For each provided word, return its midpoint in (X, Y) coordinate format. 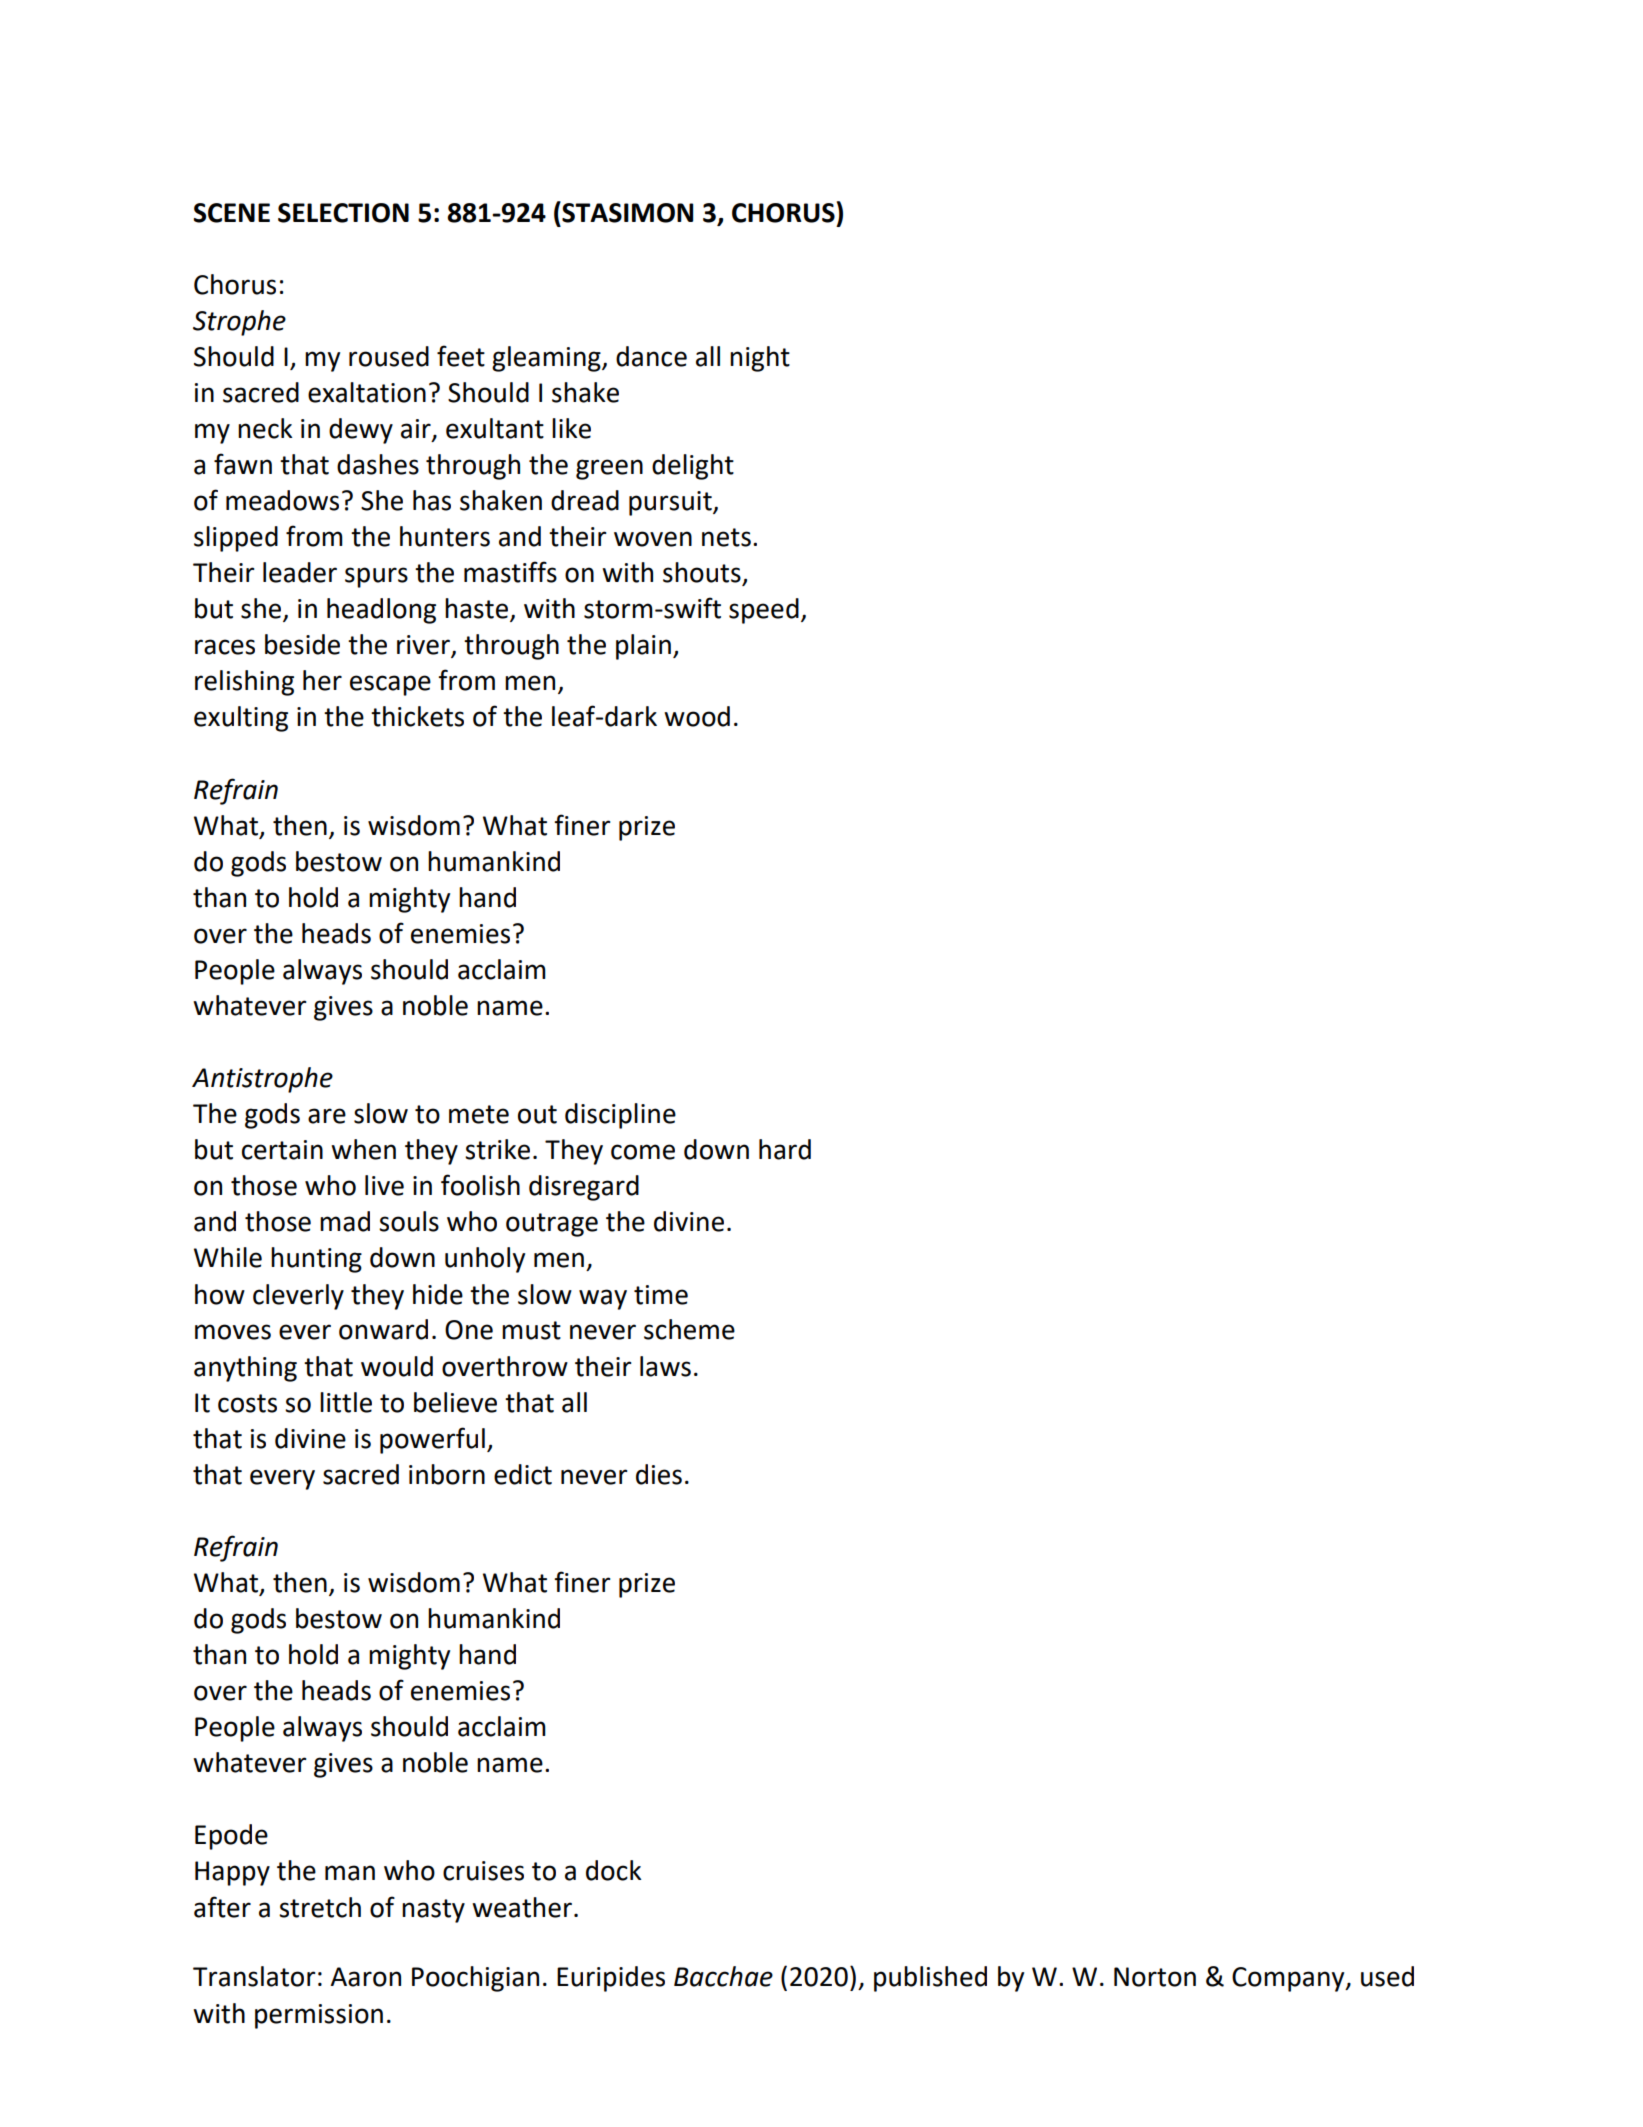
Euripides (611, 1979)
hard (785, 1149)
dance (651, 356)
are (327, 1116)
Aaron (365, 1977)
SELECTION (343, 213)
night (760, 359)
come (643, 1152)
